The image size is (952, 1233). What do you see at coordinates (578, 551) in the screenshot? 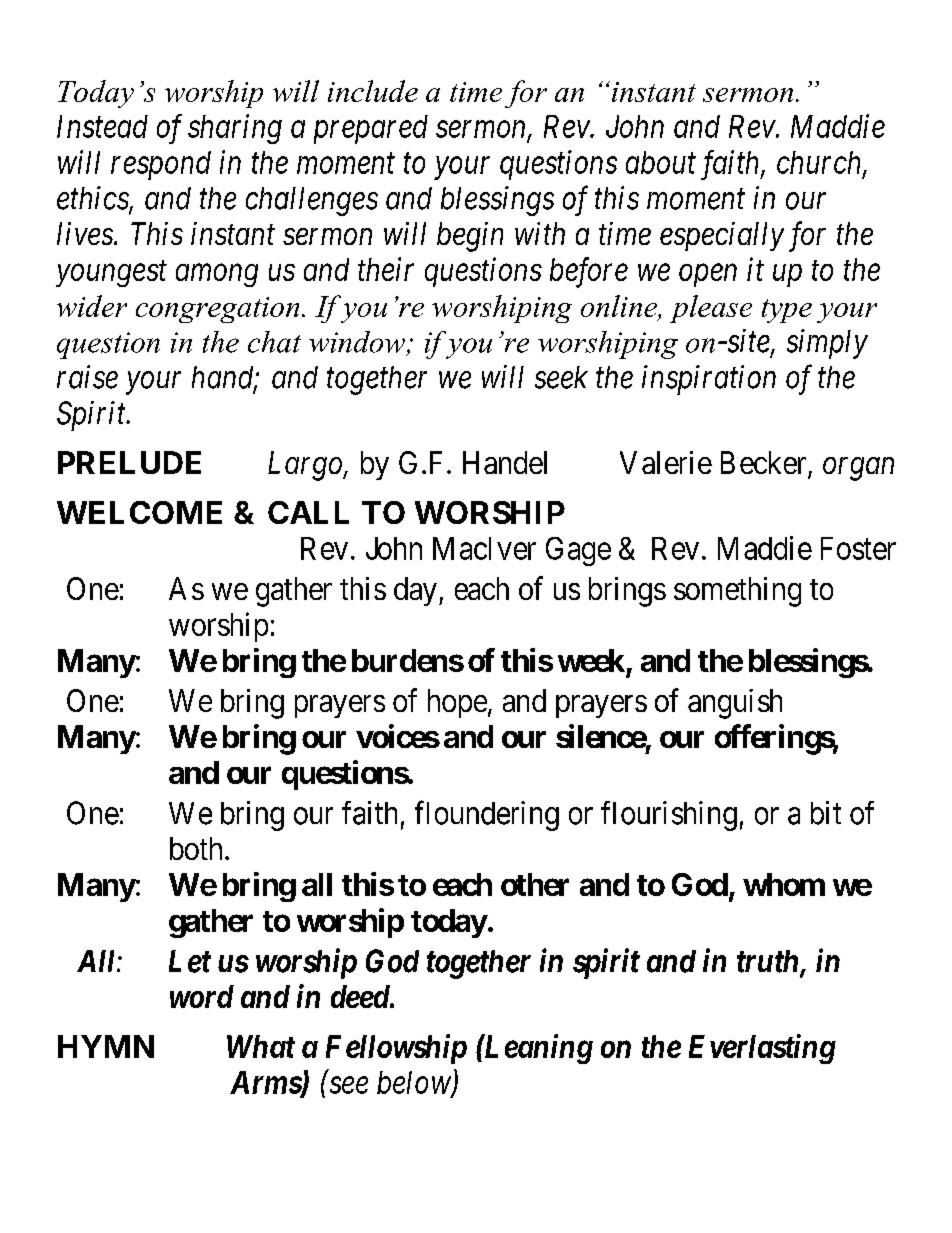
I see `Gage` at bounding box center [578, 551].
